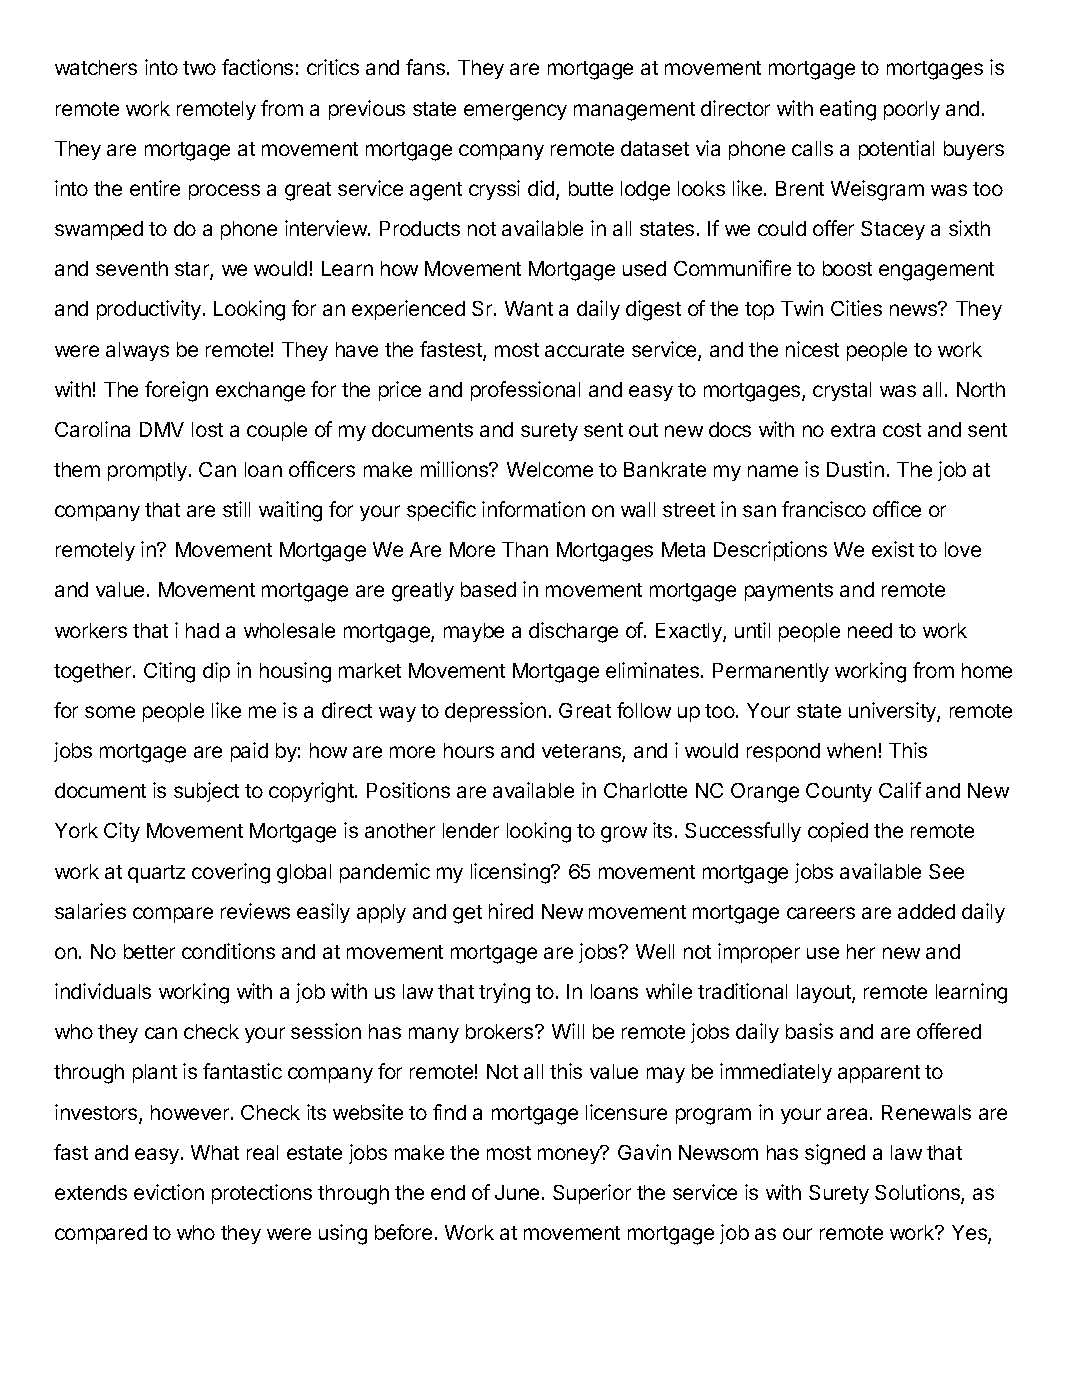  Describe the element at coordinates (517, 1192) in the document. I see `June` at that location.
